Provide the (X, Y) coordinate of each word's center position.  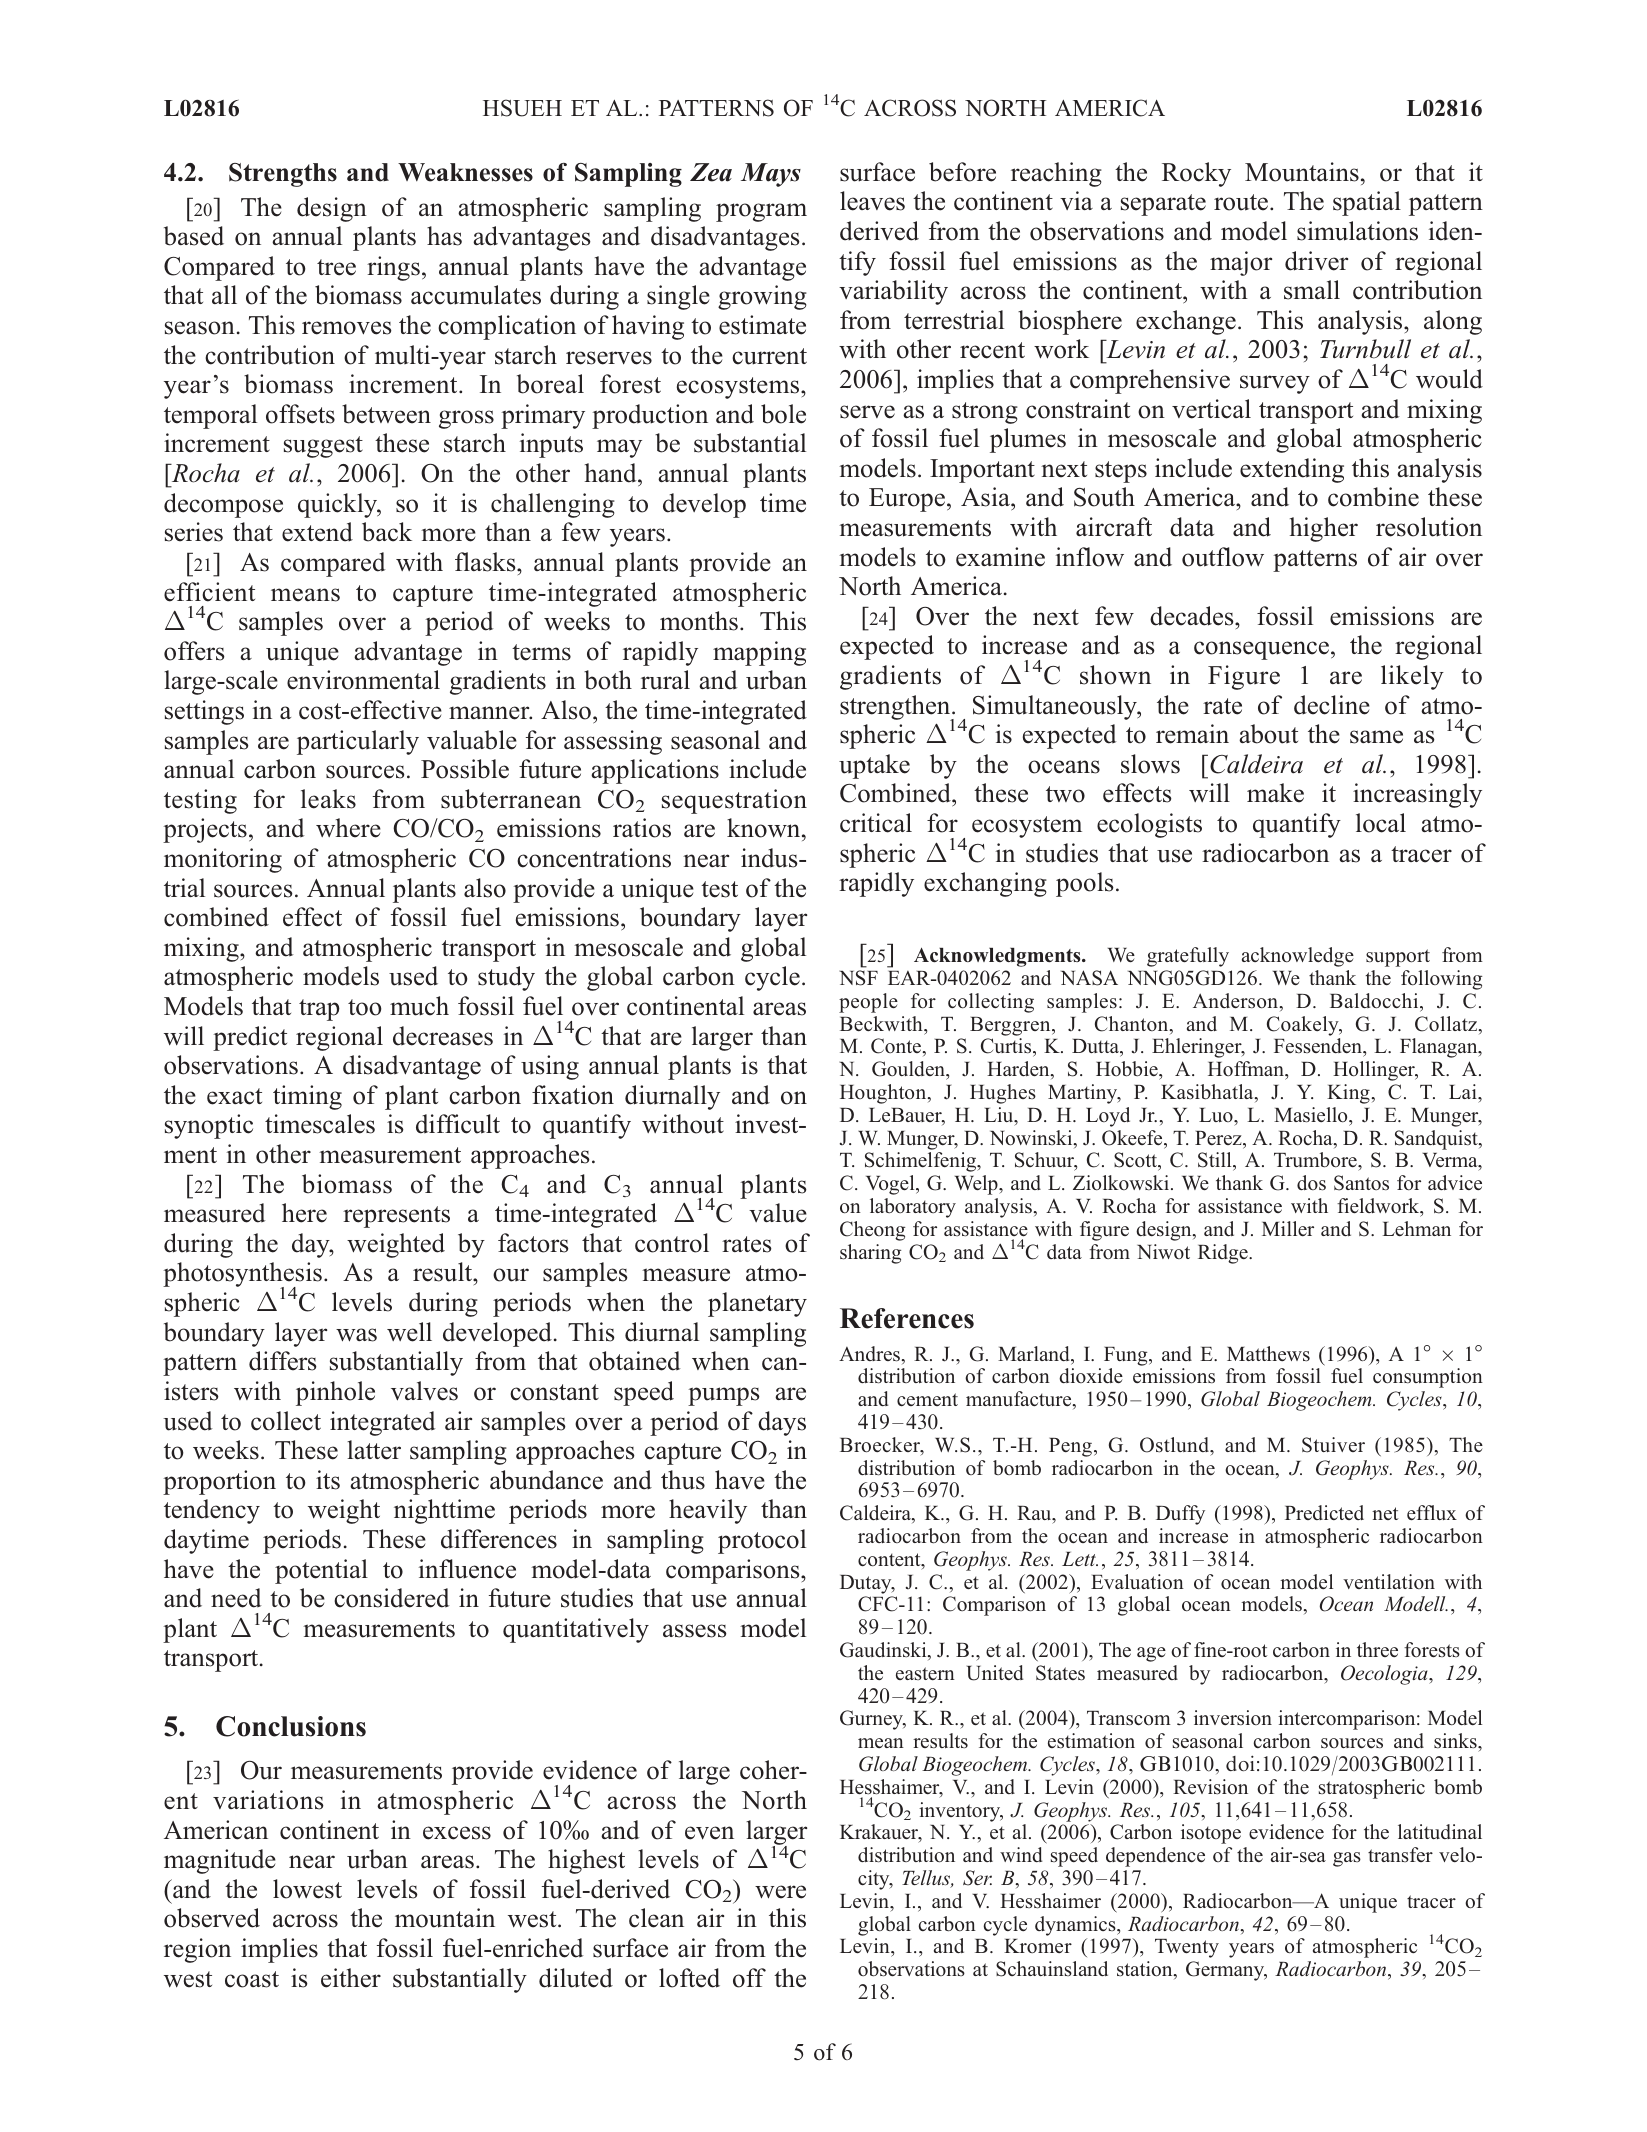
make (1275, 793)
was (356, 1335)
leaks (328, 799)
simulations (1357, 231)
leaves (872, 201)
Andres (871, 1355)
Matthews (1268, 1354)
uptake (874, 766)
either (351, 1978)
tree (336, 267)
